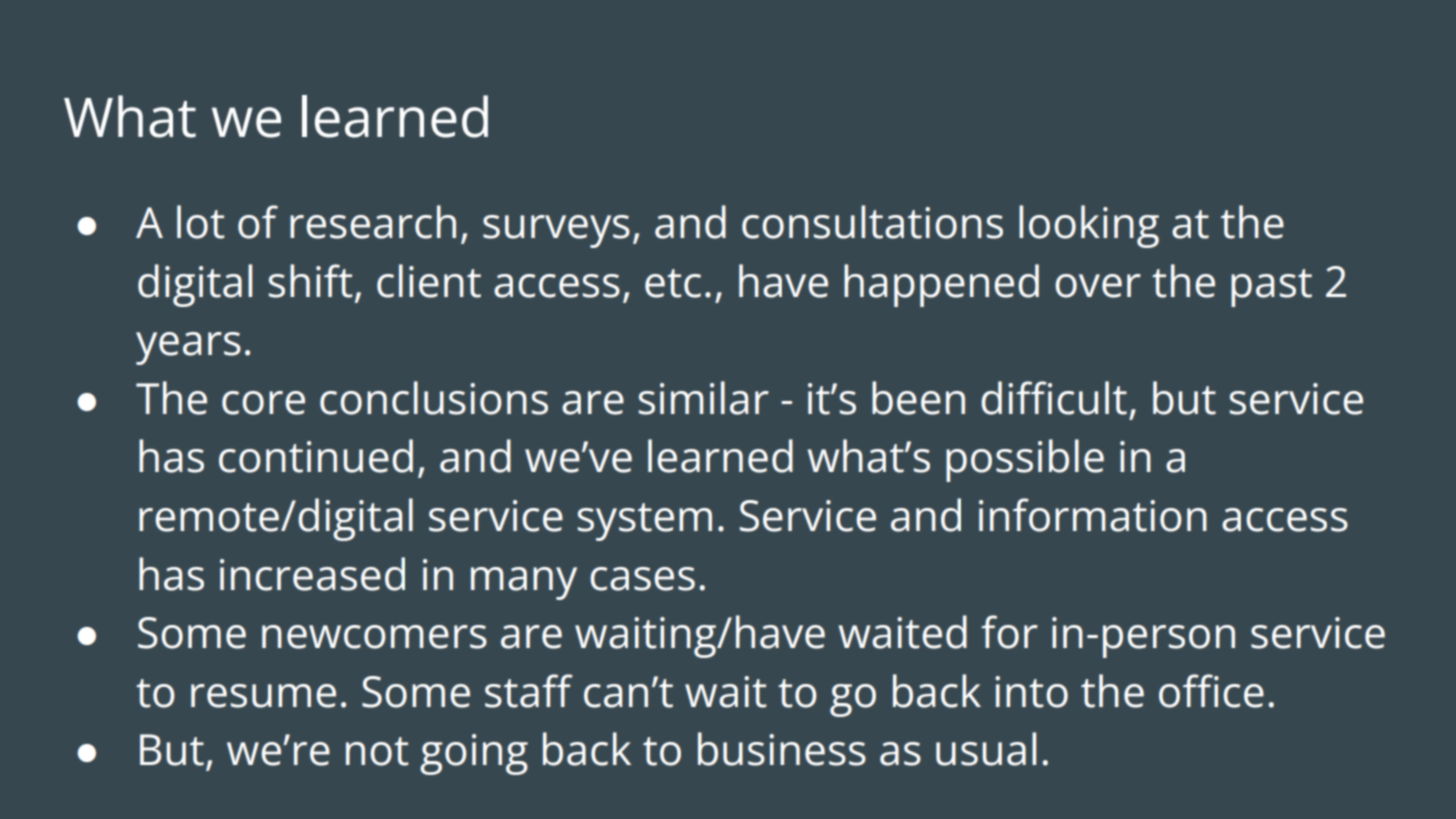 The image size is (1456, 819). Describe the element at coordinates (312, 574) in the image. I see `increased` at that location.
